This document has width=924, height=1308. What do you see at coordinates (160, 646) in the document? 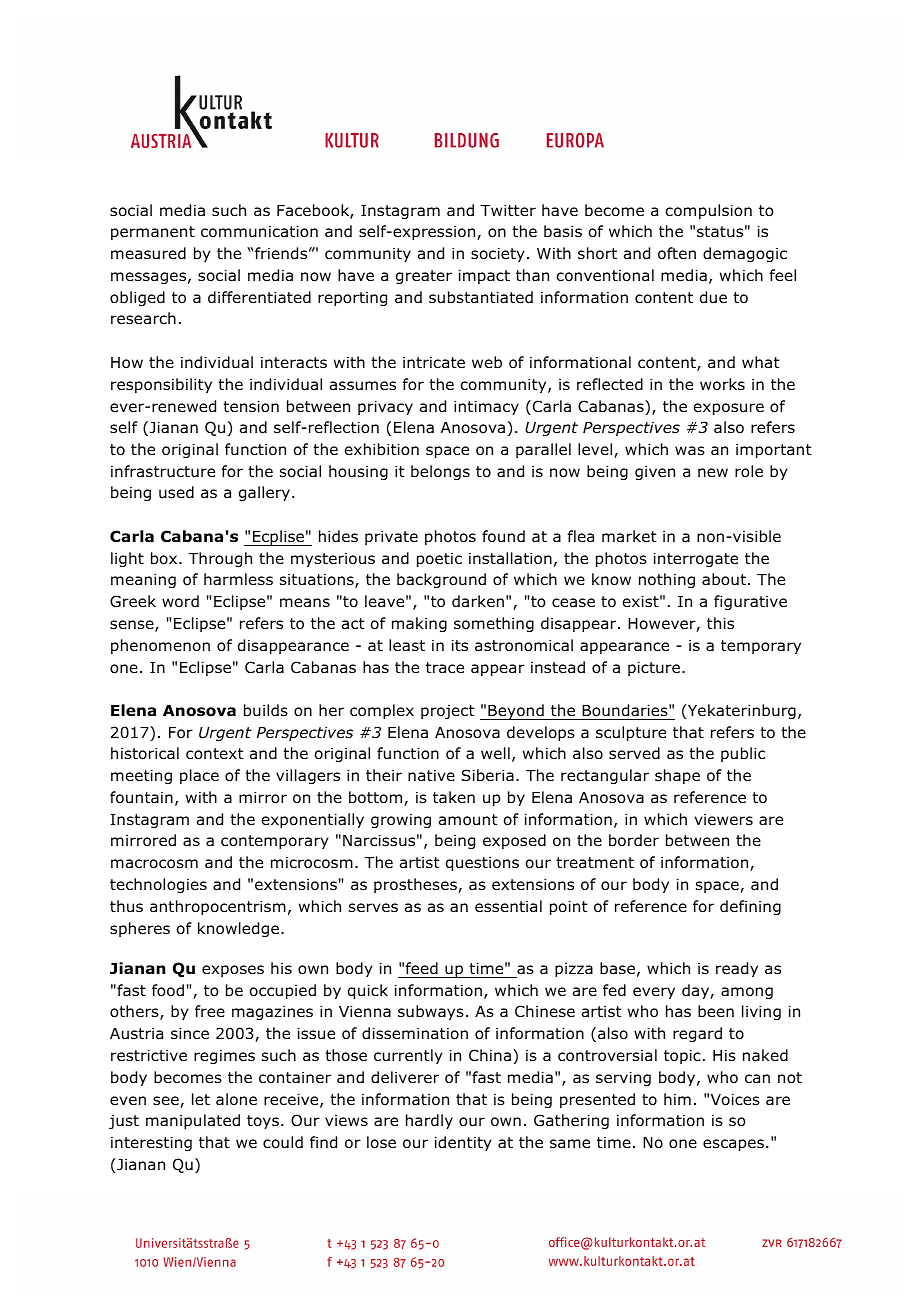
I see `phenomenon` at bounding box center [160, 646].
